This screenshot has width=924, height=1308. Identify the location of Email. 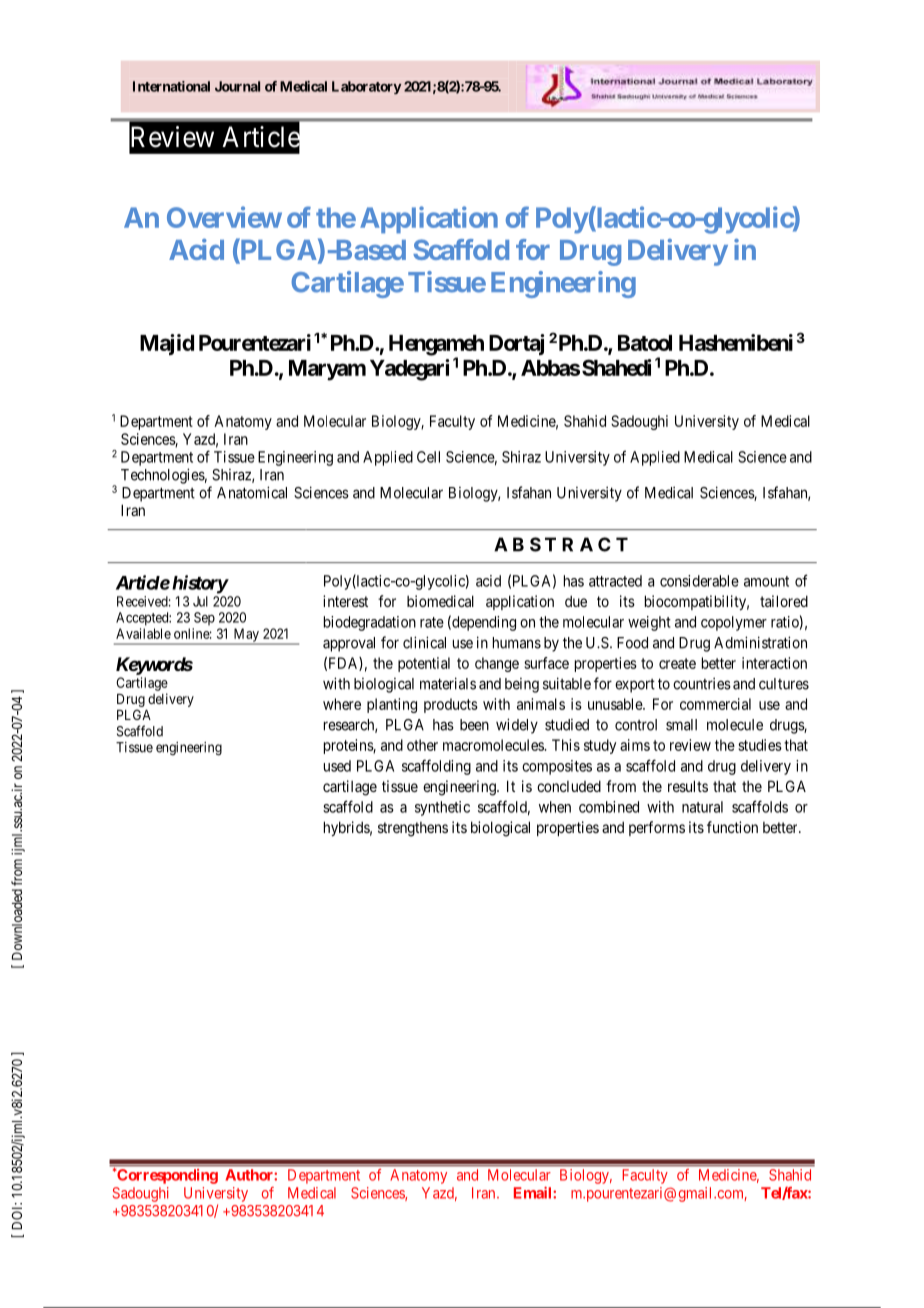
(534, 1193).
